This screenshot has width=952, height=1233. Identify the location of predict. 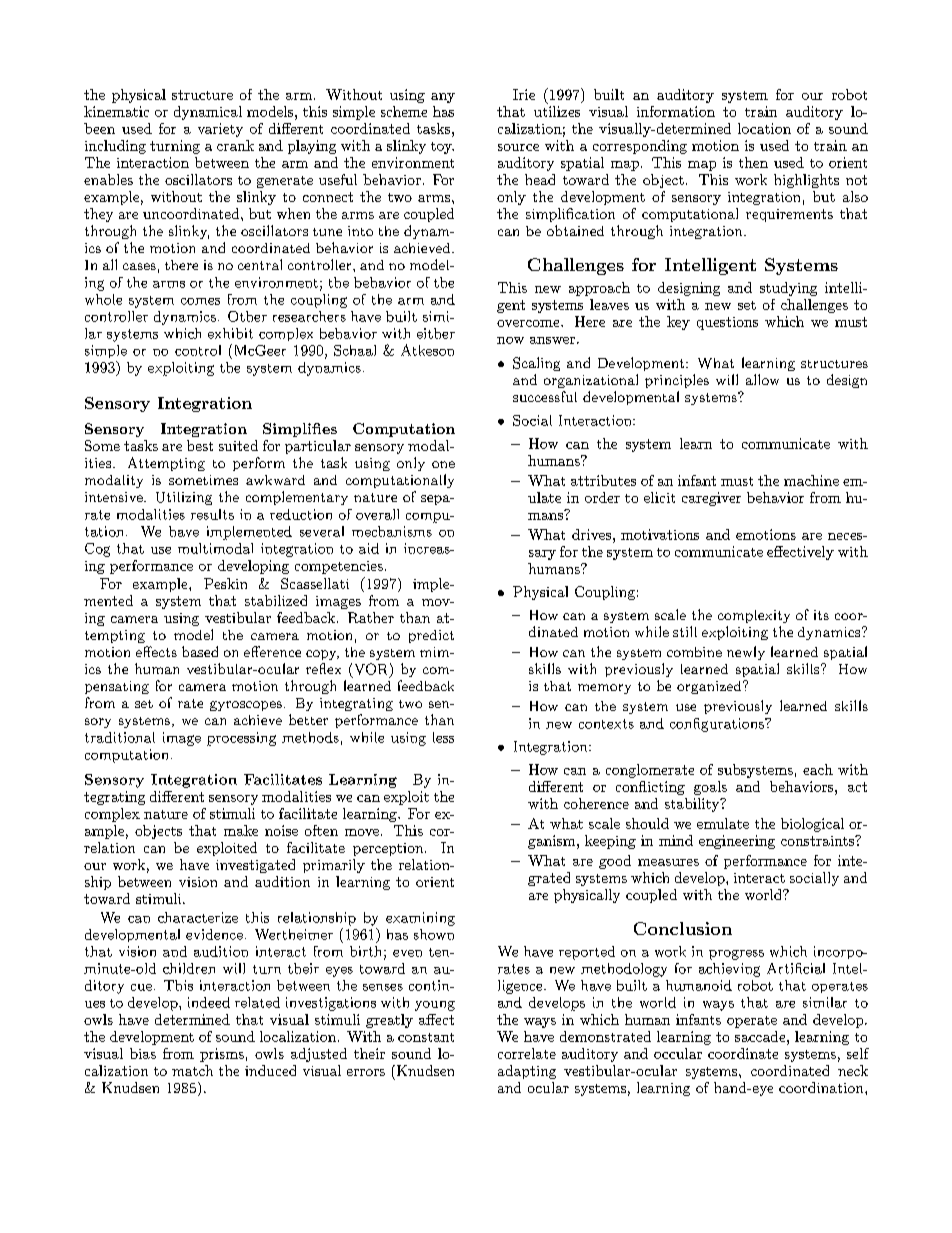
(431, 636).
